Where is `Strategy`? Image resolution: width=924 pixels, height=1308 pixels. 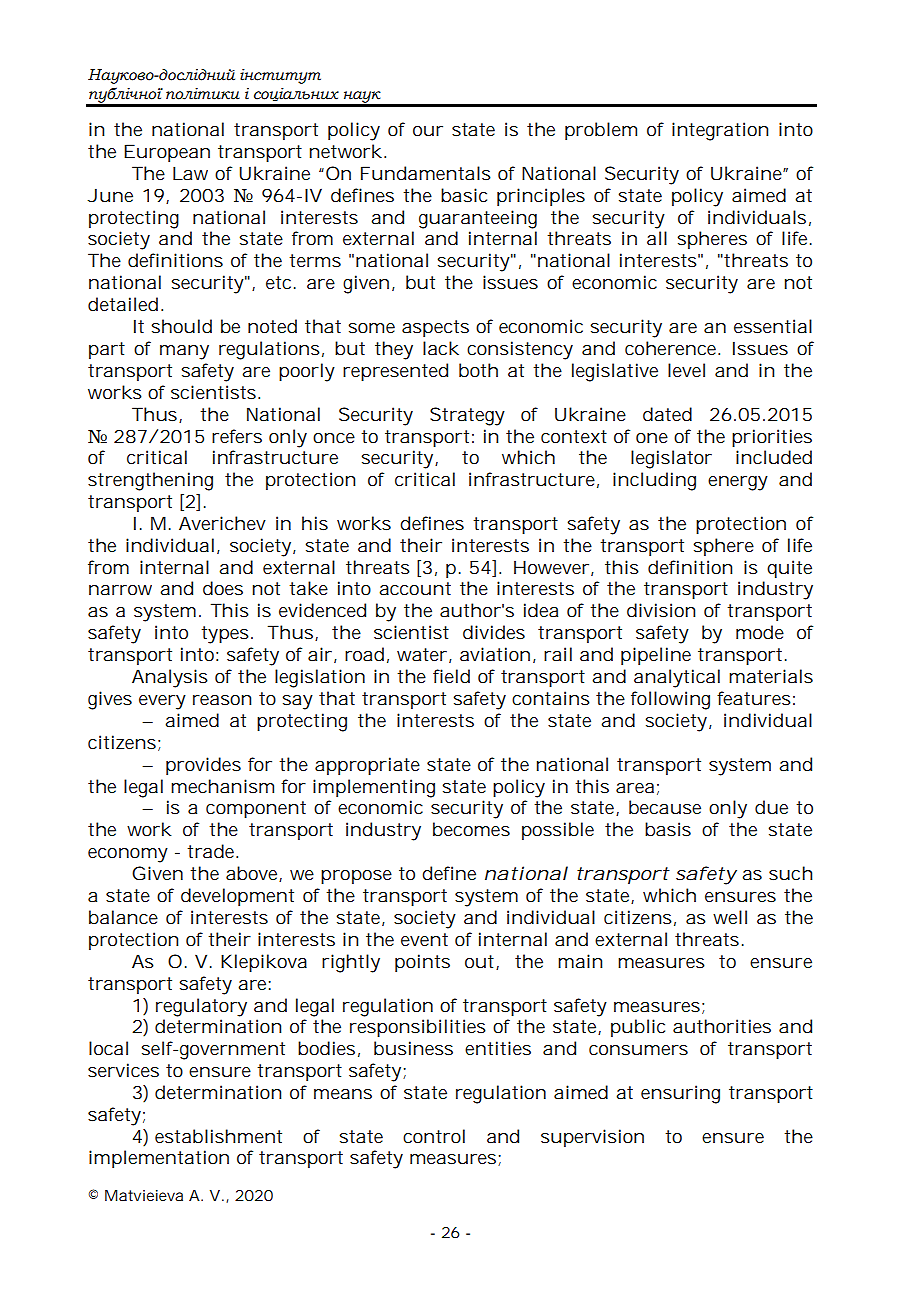 Strategy is located at coordinates (467, 416).
